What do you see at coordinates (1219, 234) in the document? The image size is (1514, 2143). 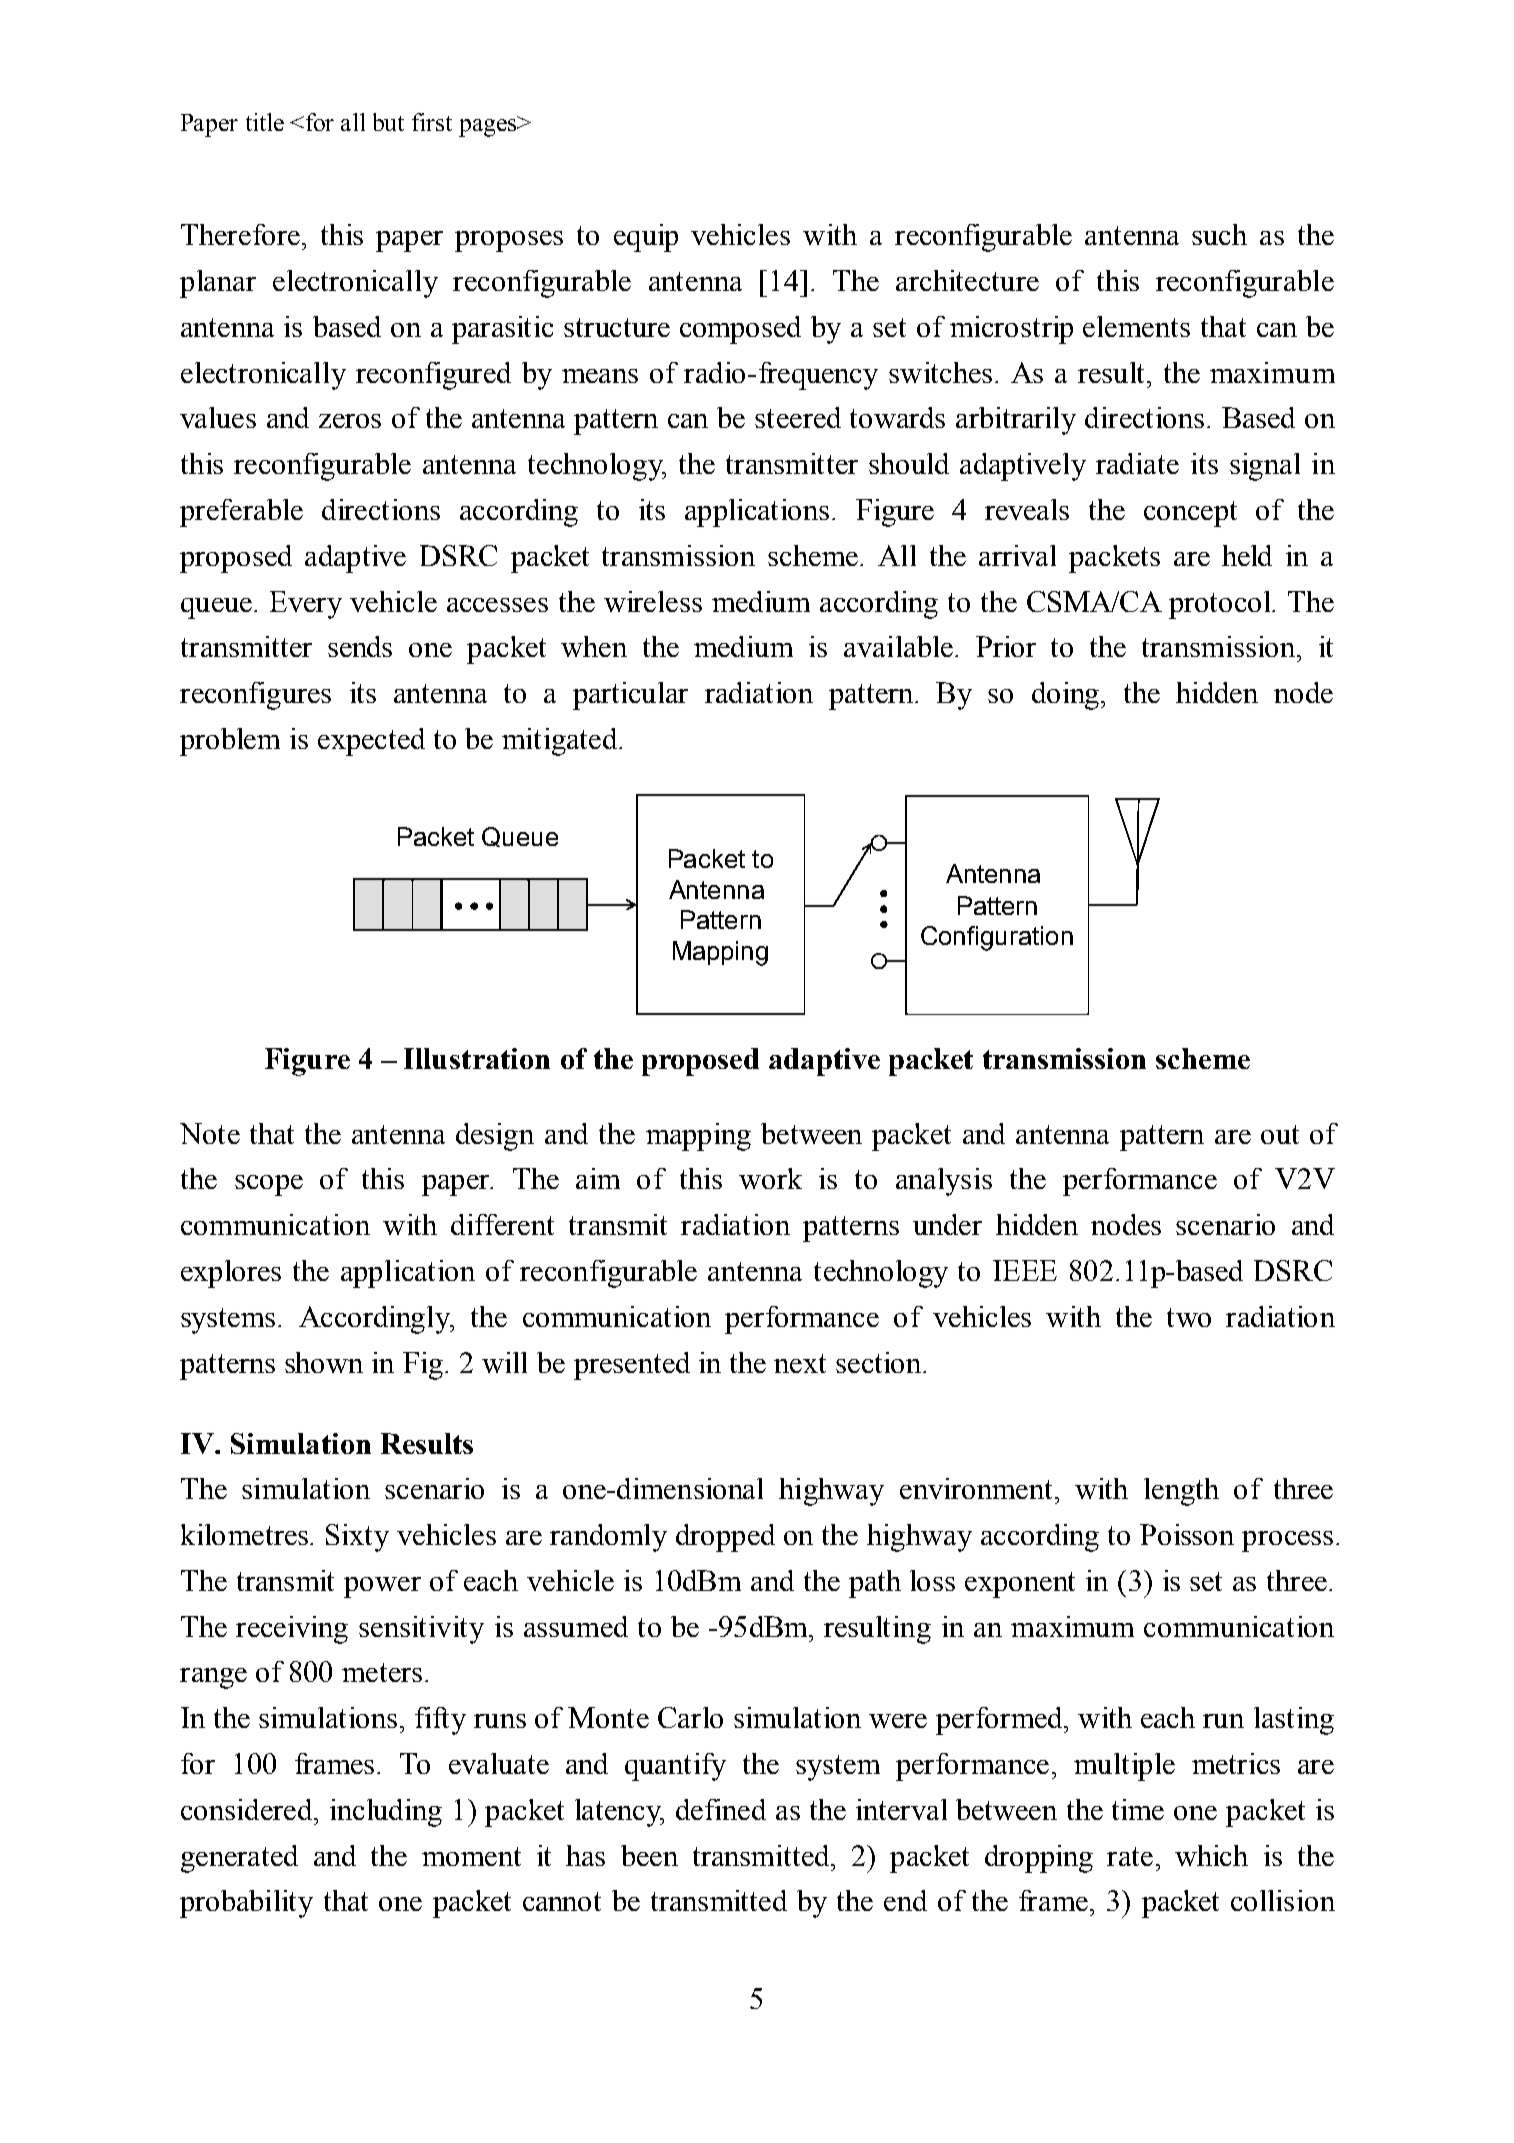 I see `such` at bounding box center [1219, 234].
